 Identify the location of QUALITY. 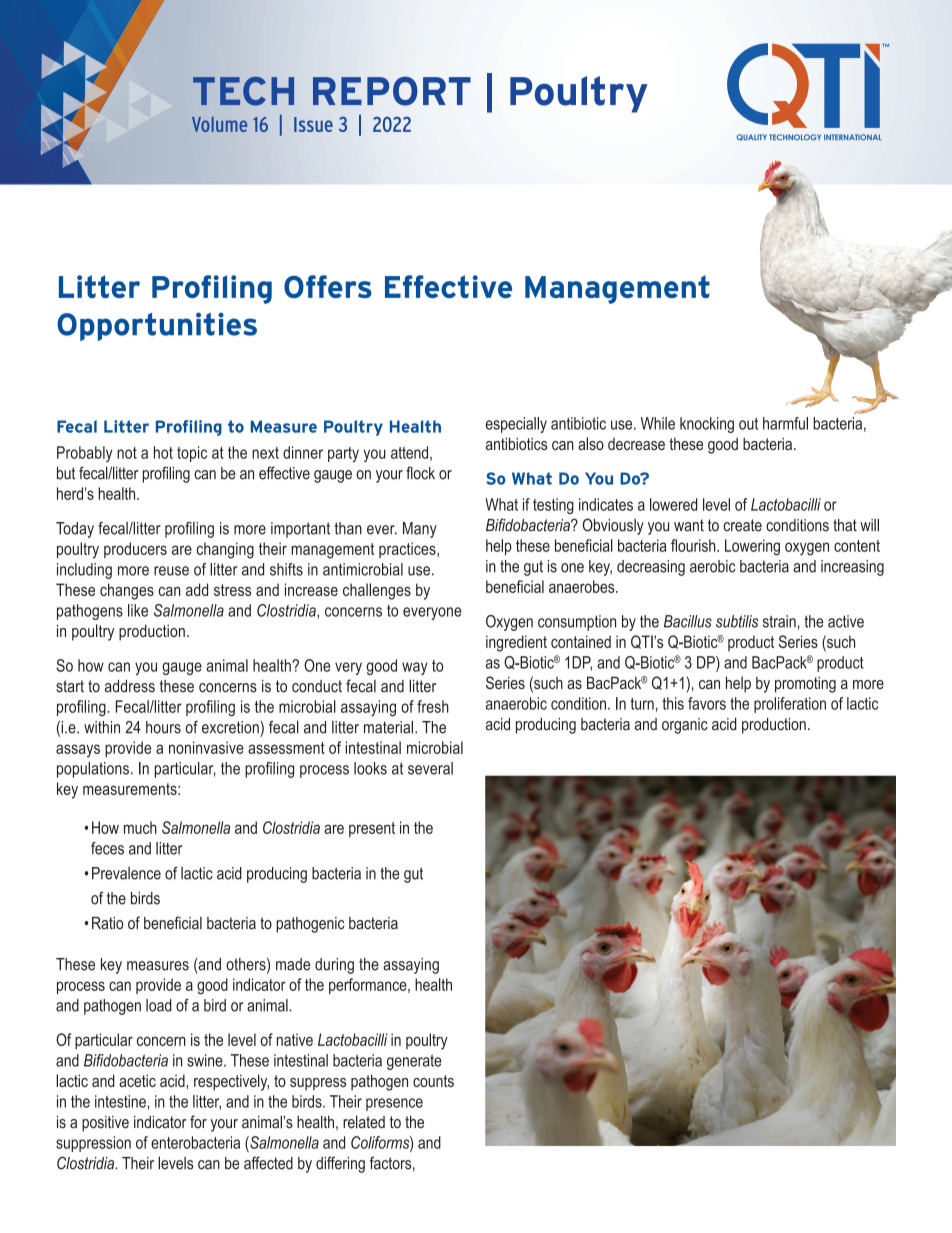
(752, 137).
